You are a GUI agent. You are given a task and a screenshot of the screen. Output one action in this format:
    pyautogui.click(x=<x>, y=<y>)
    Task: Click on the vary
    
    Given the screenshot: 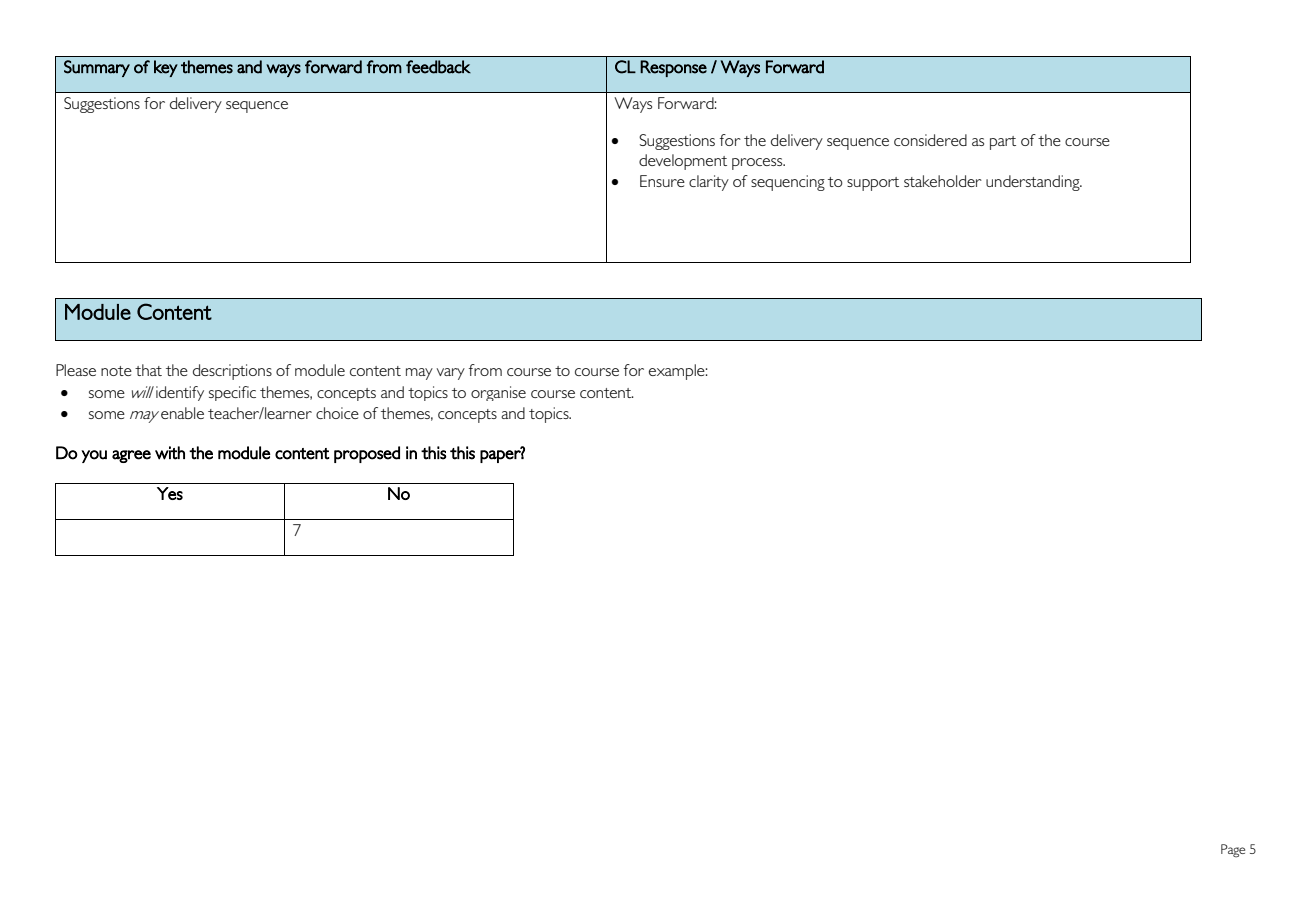 What is the action you would take?
    pyautogui.click(x=450, y=374)
